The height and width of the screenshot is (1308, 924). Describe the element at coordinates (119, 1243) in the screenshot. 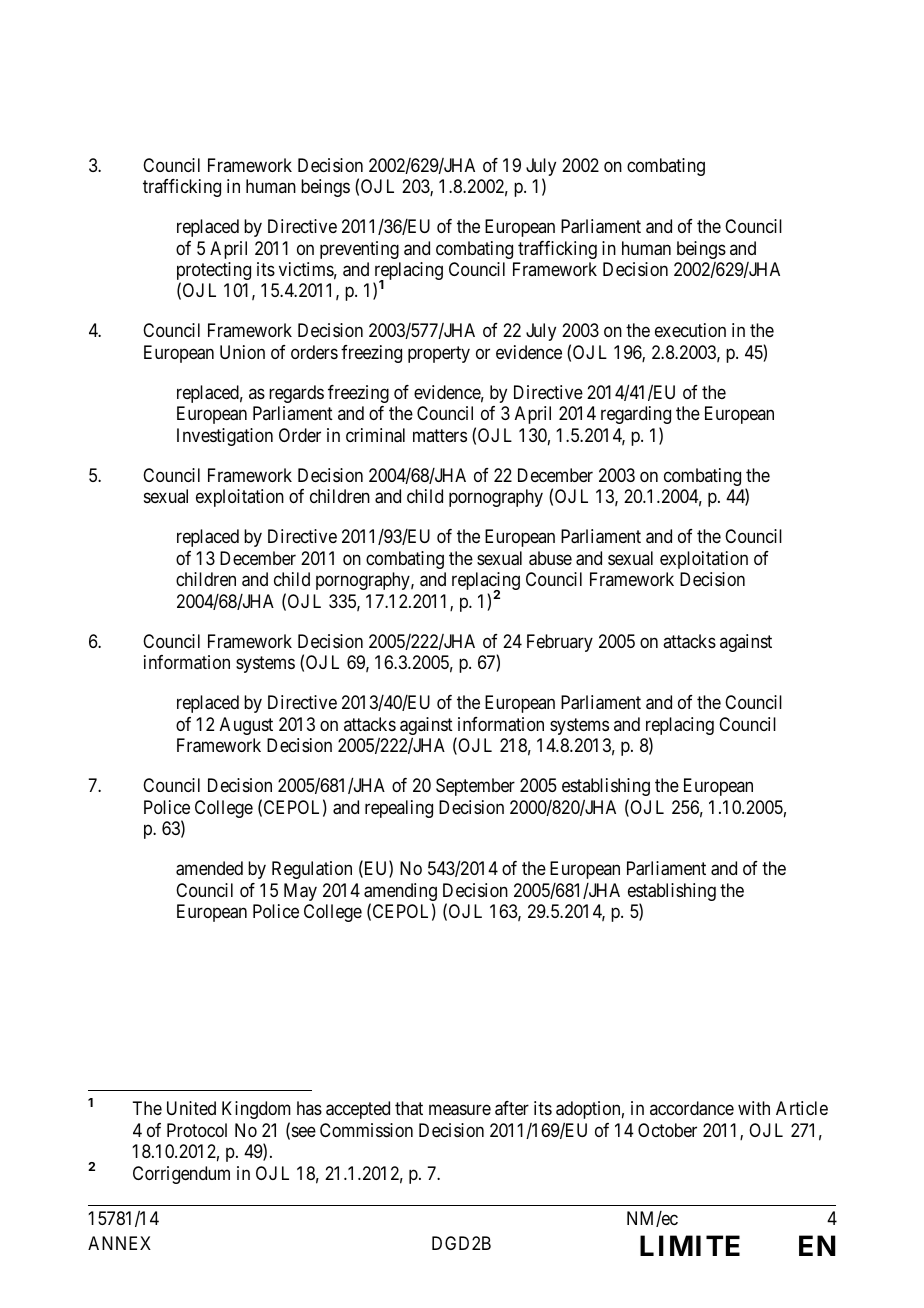

I see `ANNEX` at that location.
